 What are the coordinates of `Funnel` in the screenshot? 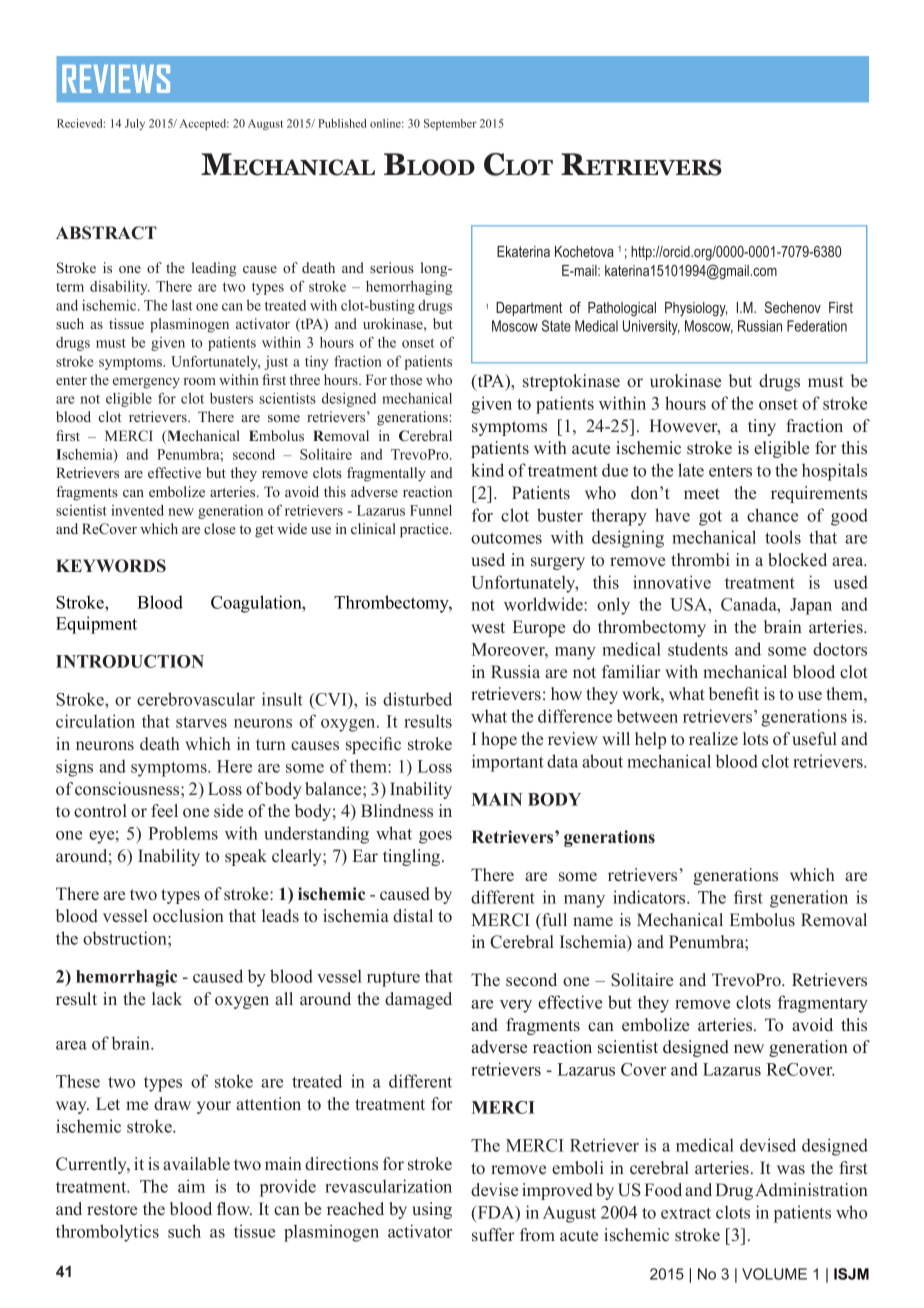 It's located at (431, 510).
